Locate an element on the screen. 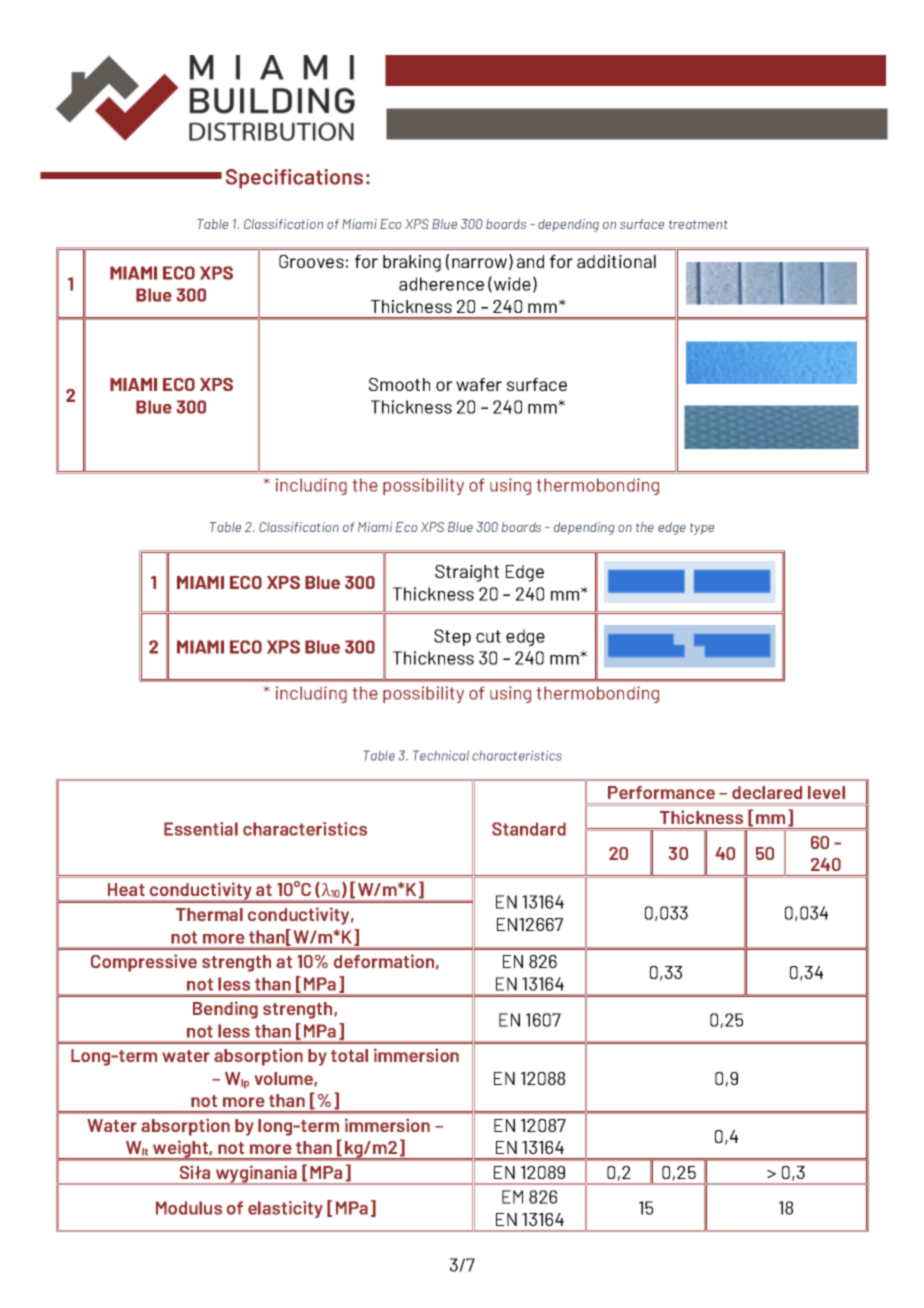  cut is located at coordinates (488, 636).
